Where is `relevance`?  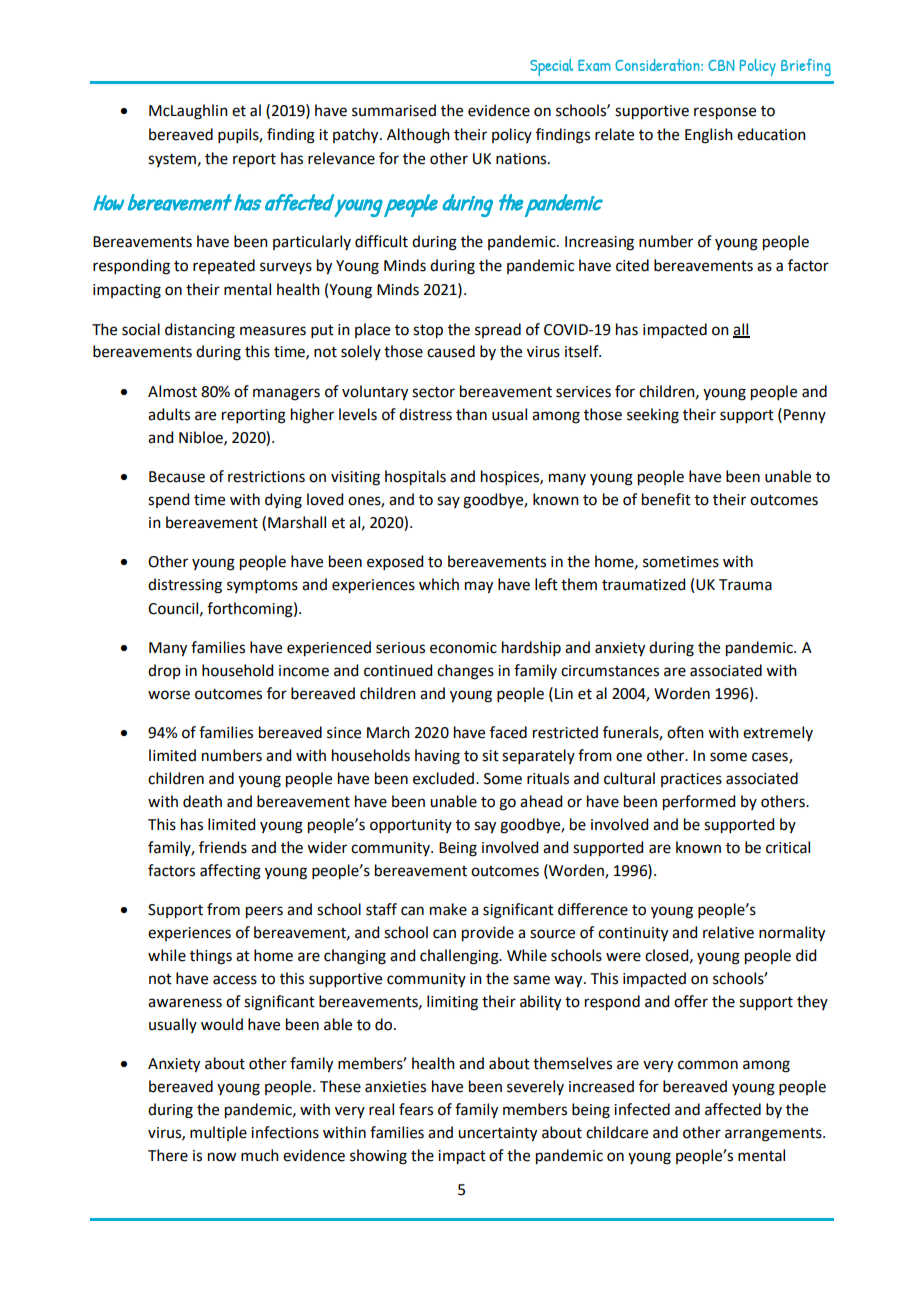 relevance is located at coordinates (341, 158).
